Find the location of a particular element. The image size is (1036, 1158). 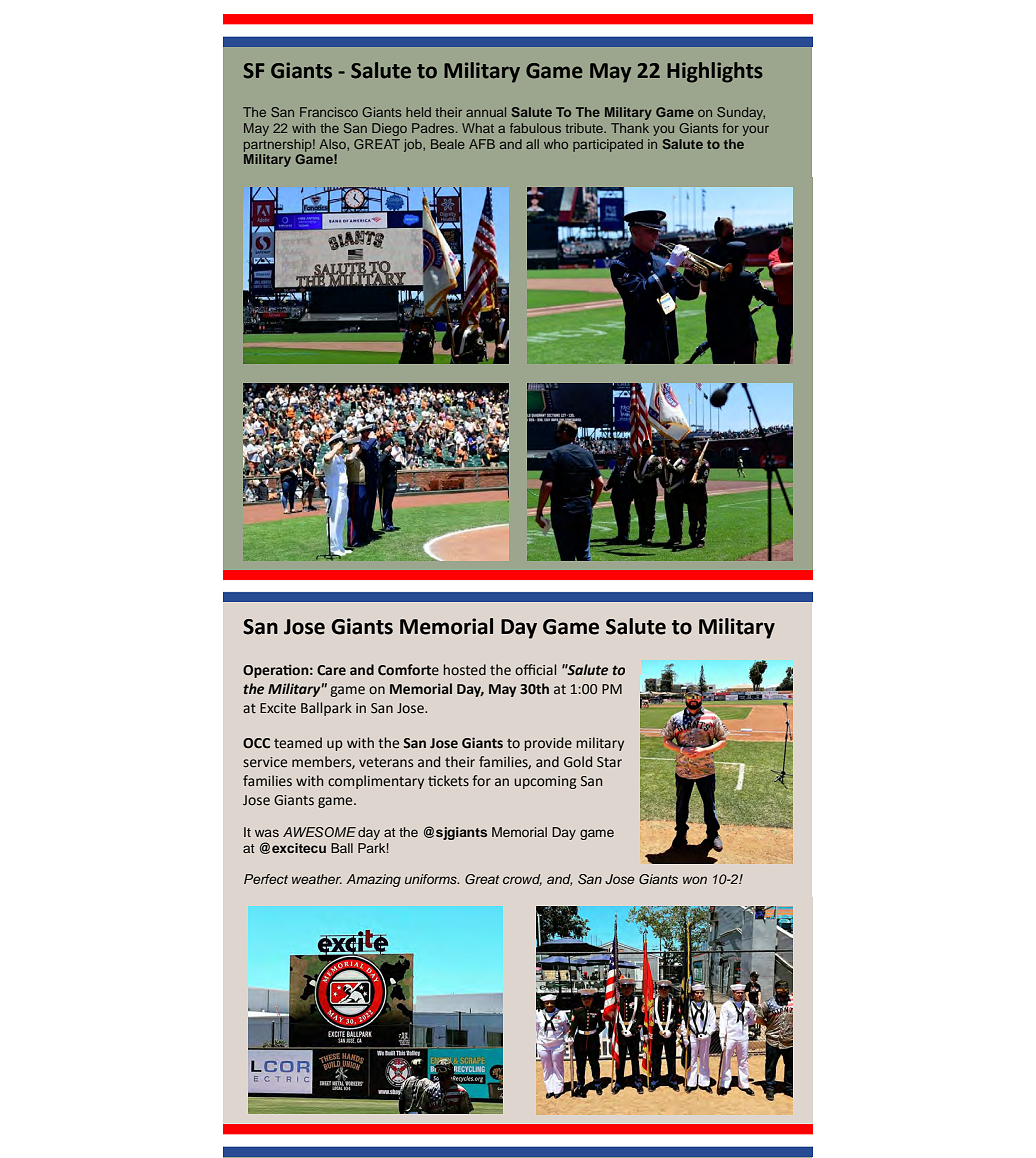

Care is located at coordinates (331, 670).
